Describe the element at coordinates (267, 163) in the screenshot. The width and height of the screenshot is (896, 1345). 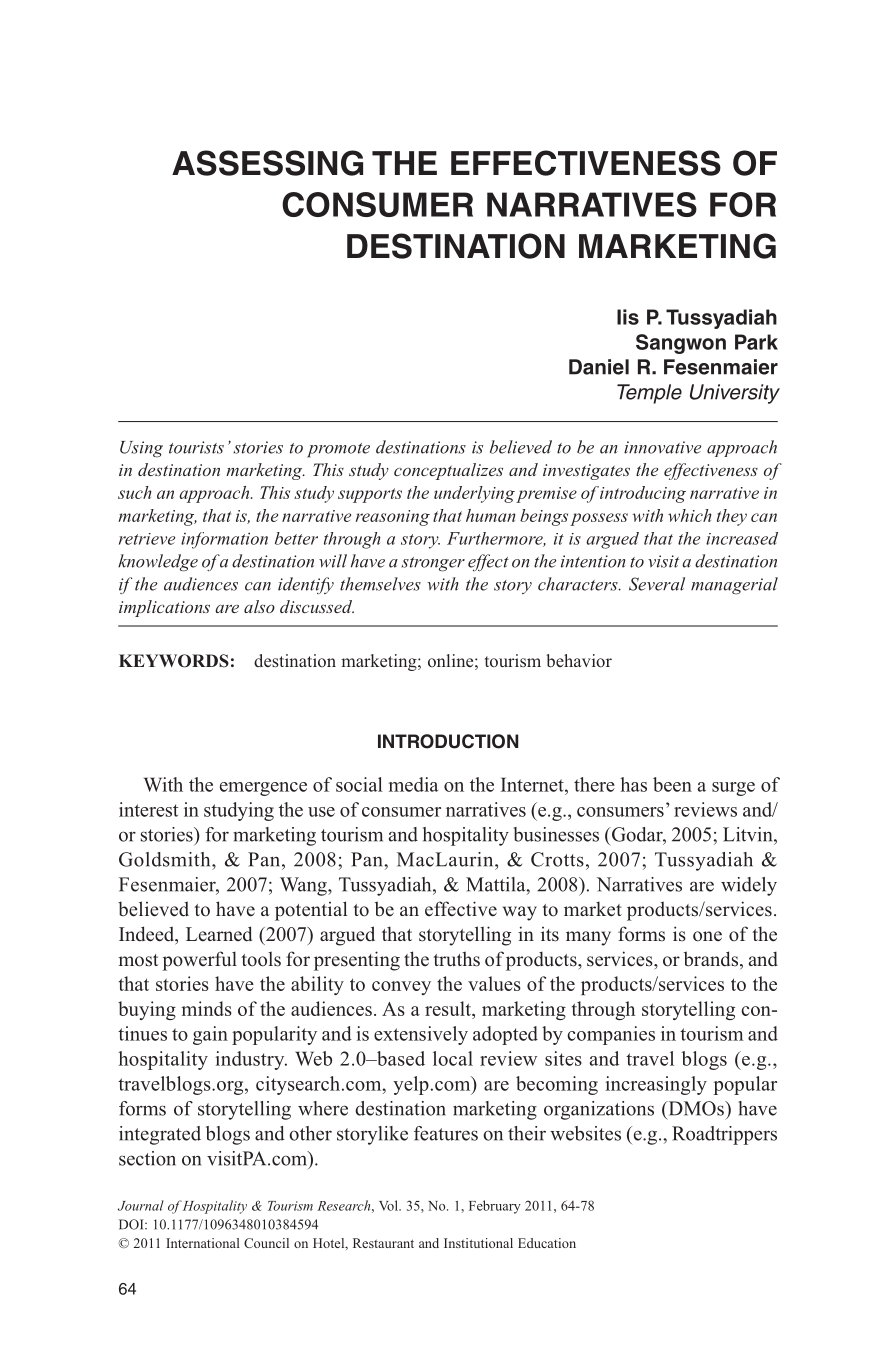
I see `ASSESSING` at that location.
